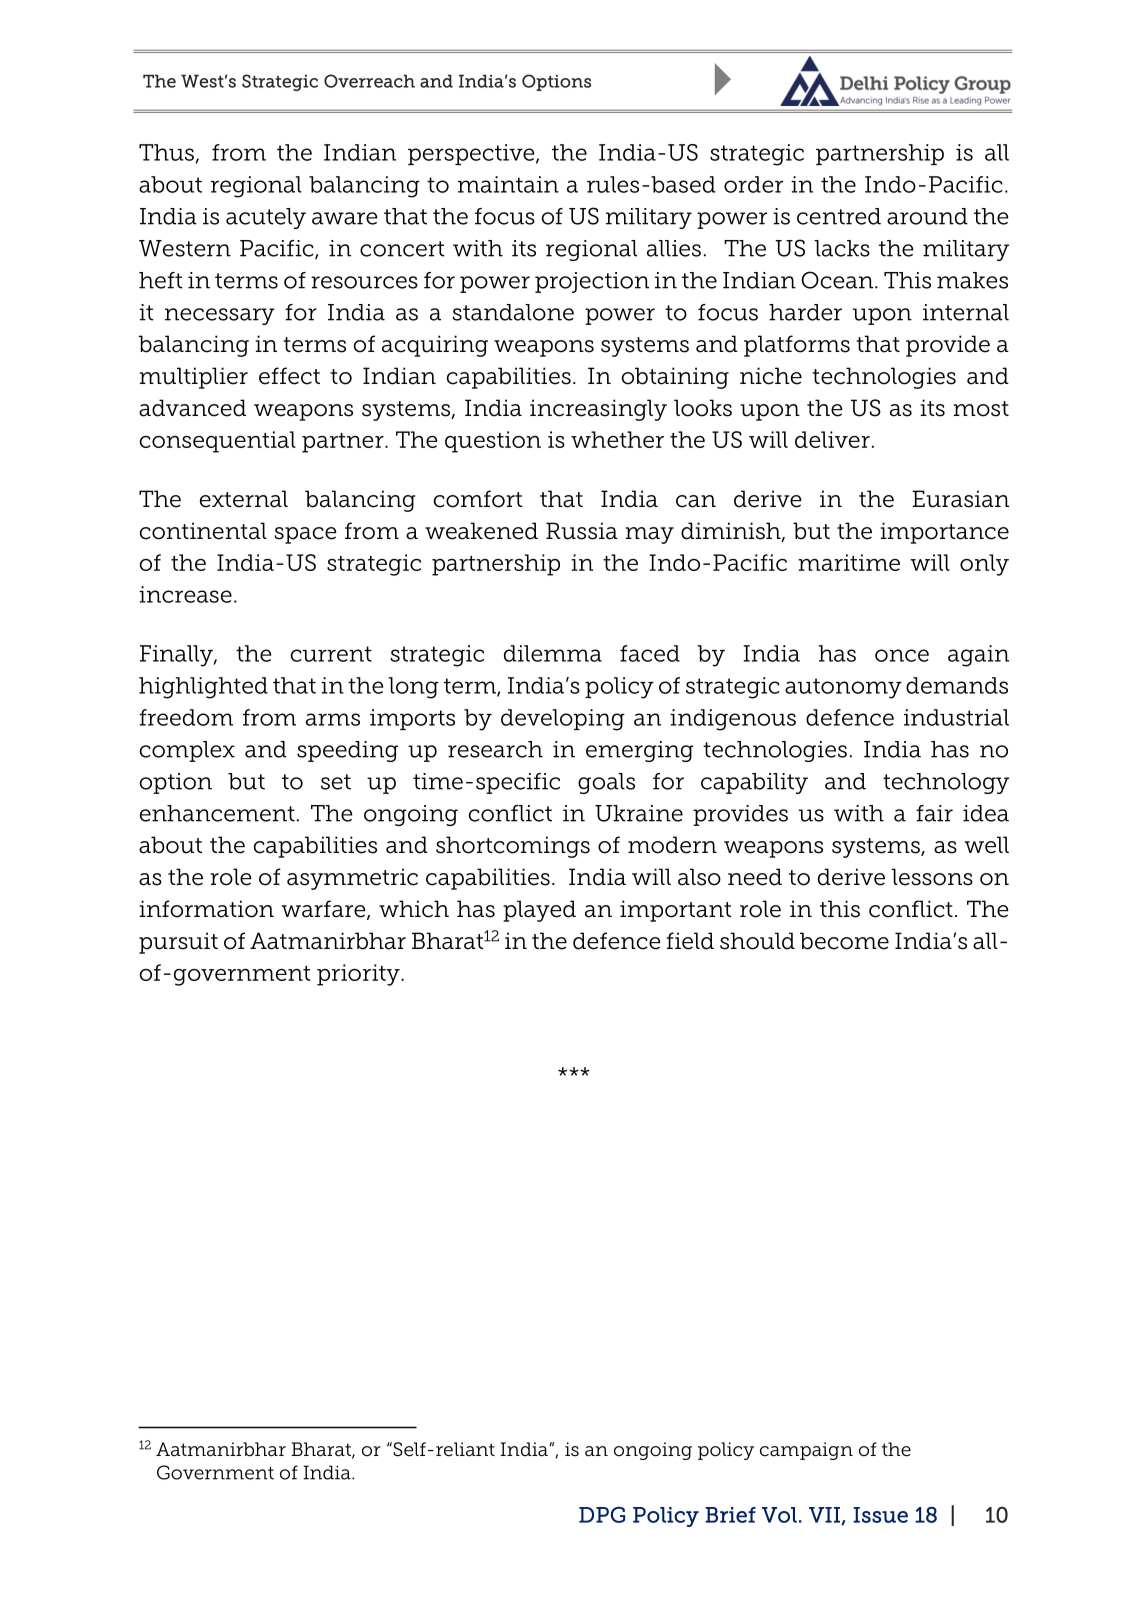 This document has height=1623, width=1148. Describe the element at coordinates (934, 813) in the document. I see `fair` at that location.
